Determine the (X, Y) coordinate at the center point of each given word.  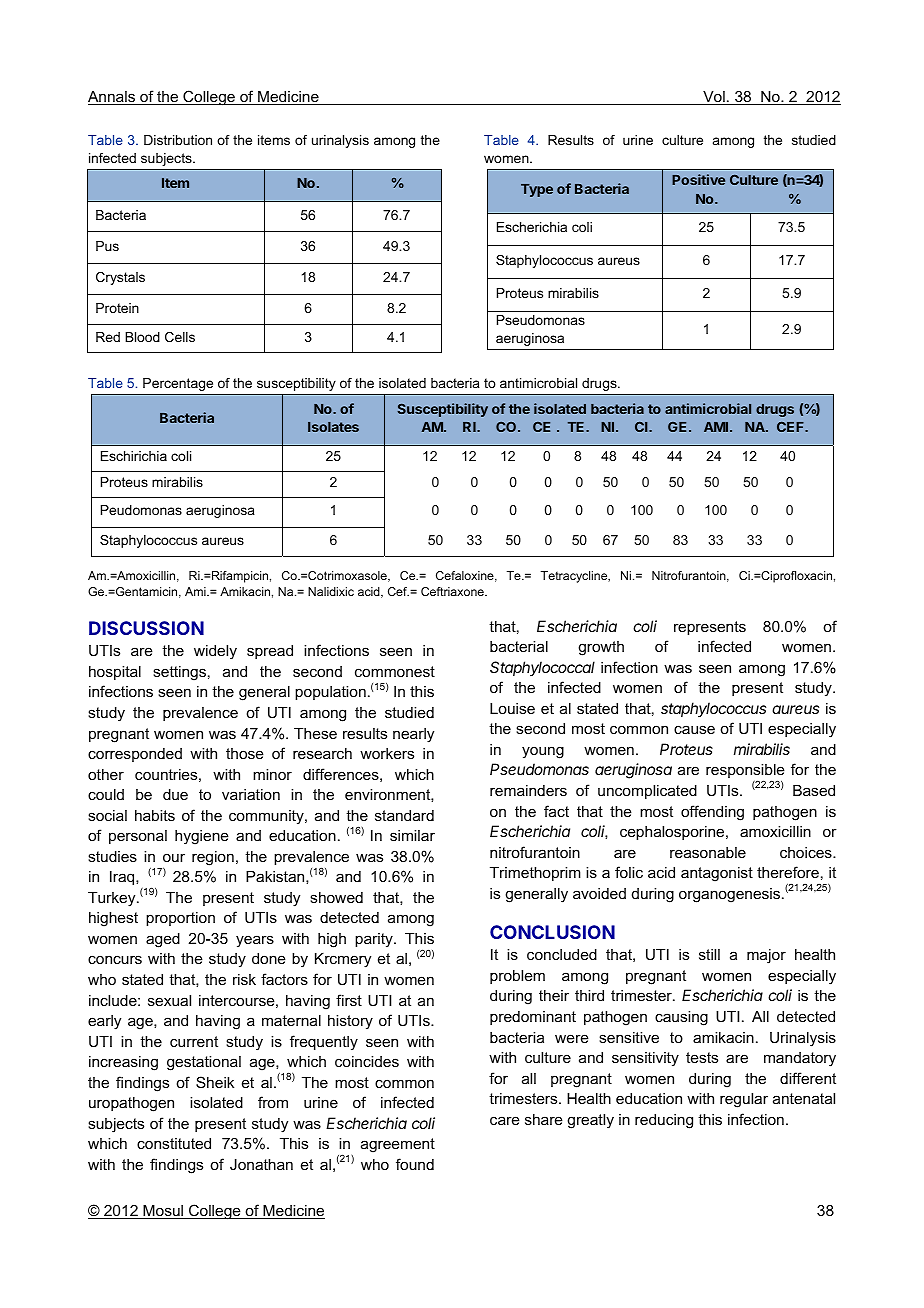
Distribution (178, 140)
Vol (714, 98)
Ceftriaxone (453, 591)
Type (537, 190)
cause (694, 729)
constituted (174, 1143)
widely (215, 652)
